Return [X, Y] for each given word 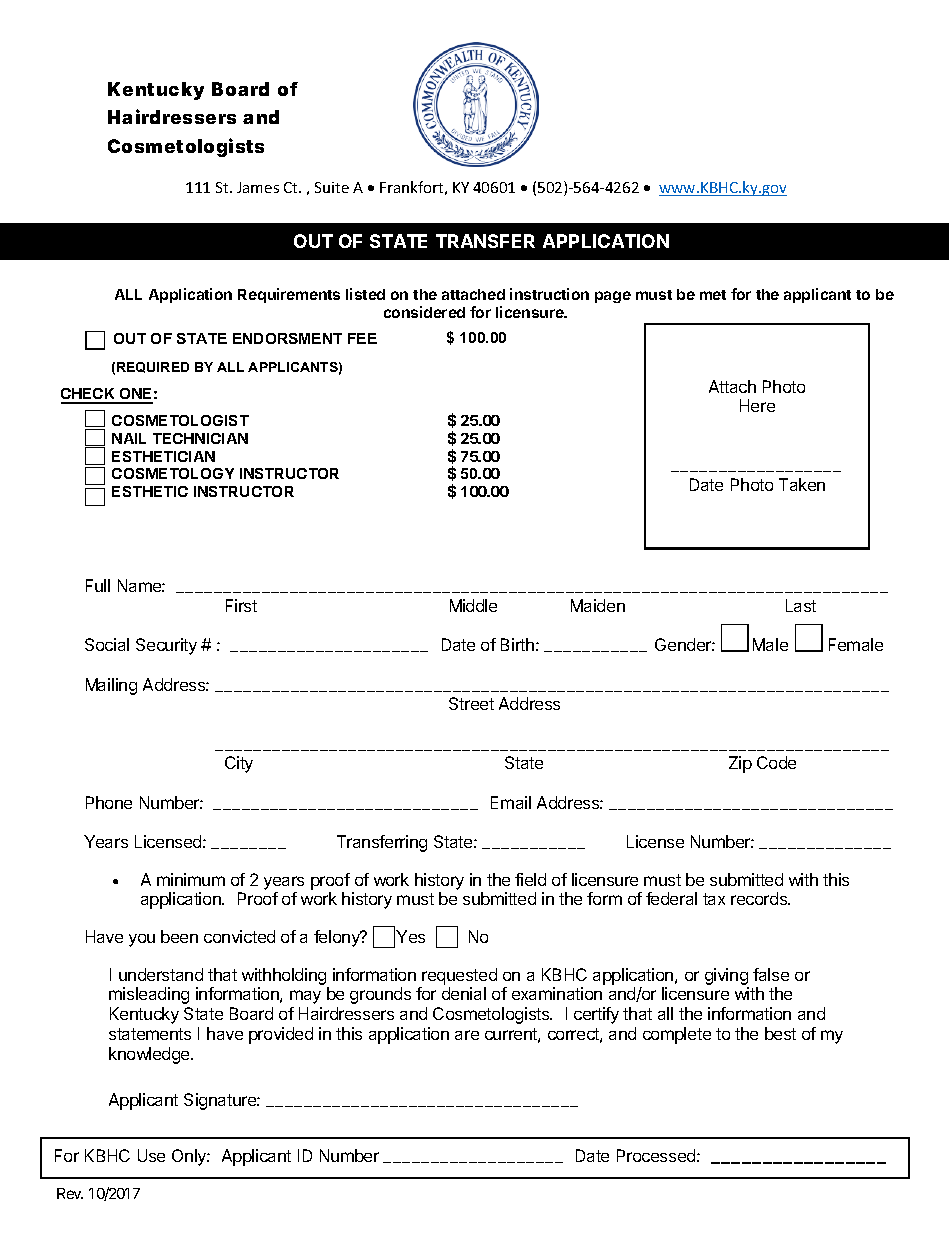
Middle [473, 605]
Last [801, 605]
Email [511, 802]
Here [757, 405]
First [241, 605]
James [258, 187]
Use [151, 1155]
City [239, 764]
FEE [362, 338]
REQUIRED [153, 367]
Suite [332, 187]
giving [726, 976]
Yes [410, 936]
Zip [740, 764]
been [179, 936]
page [613, 297]
